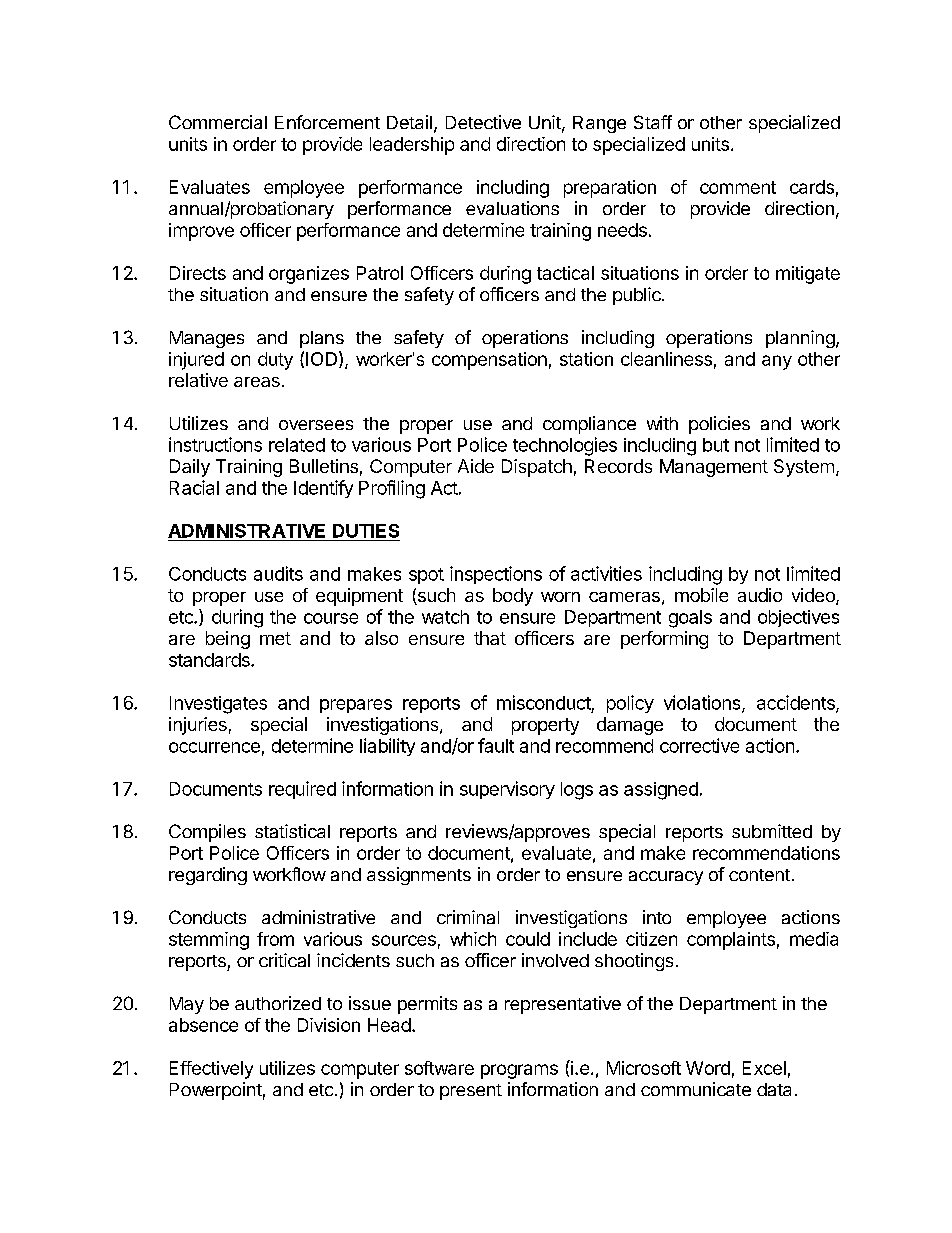 Image resolution: width=952 pixels, height=1233 pixels. I want to click on comment, so click(738, 187).
